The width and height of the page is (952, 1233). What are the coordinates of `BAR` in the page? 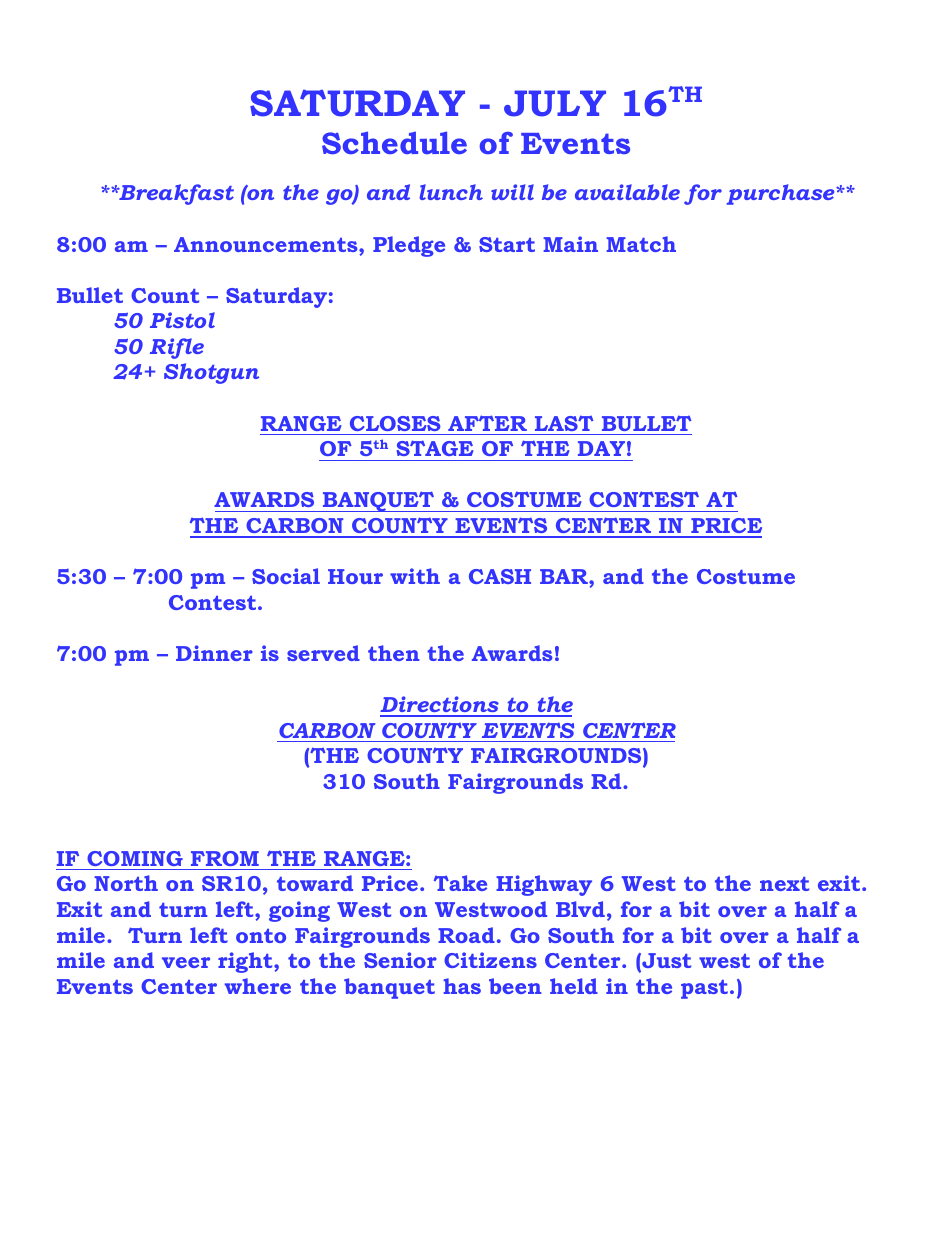 It's located at (565, 576).
